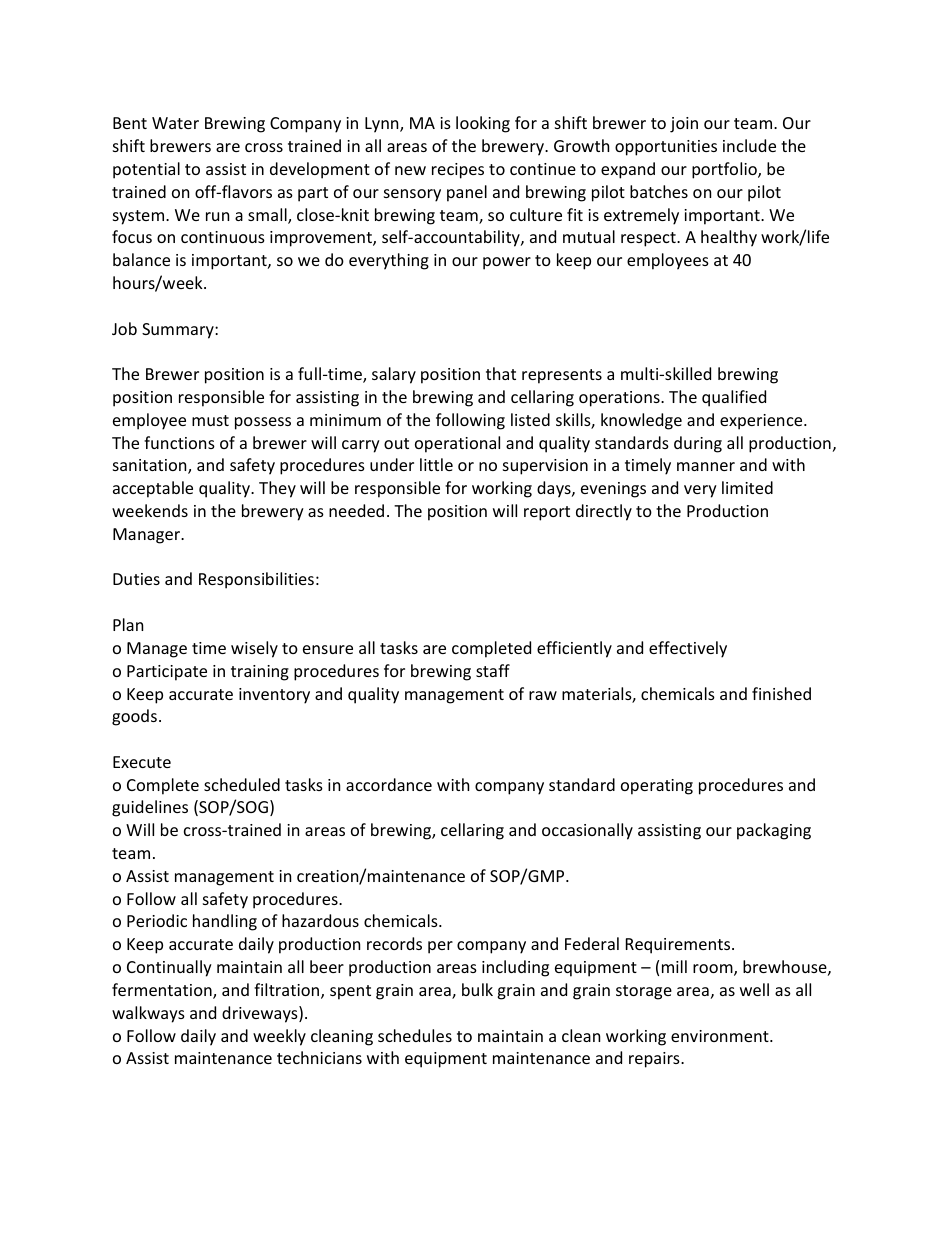  I want to click on guidelines, so click(150, 808).
